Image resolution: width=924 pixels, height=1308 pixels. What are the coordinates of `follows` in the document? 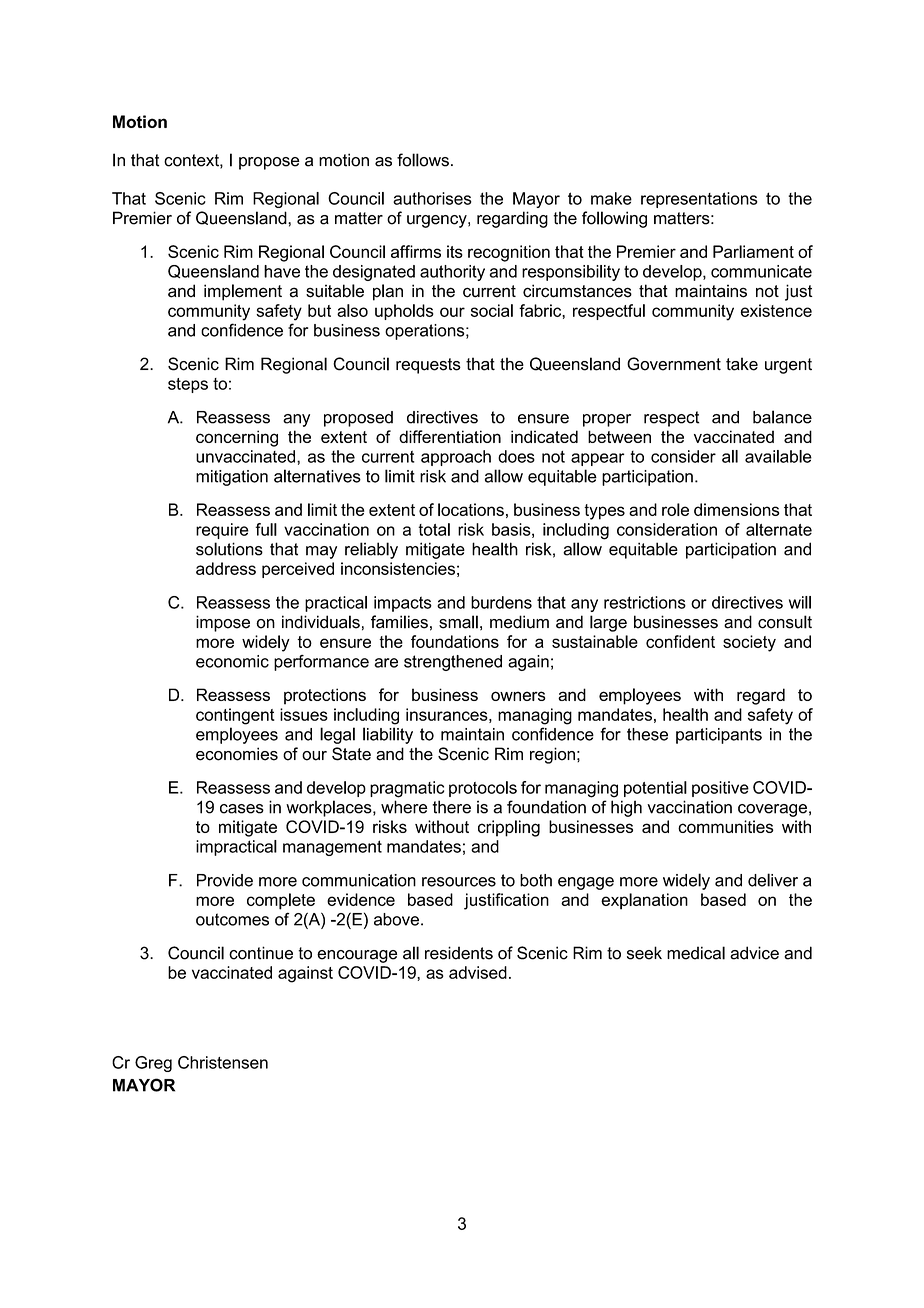 It's located at (423, 160).
